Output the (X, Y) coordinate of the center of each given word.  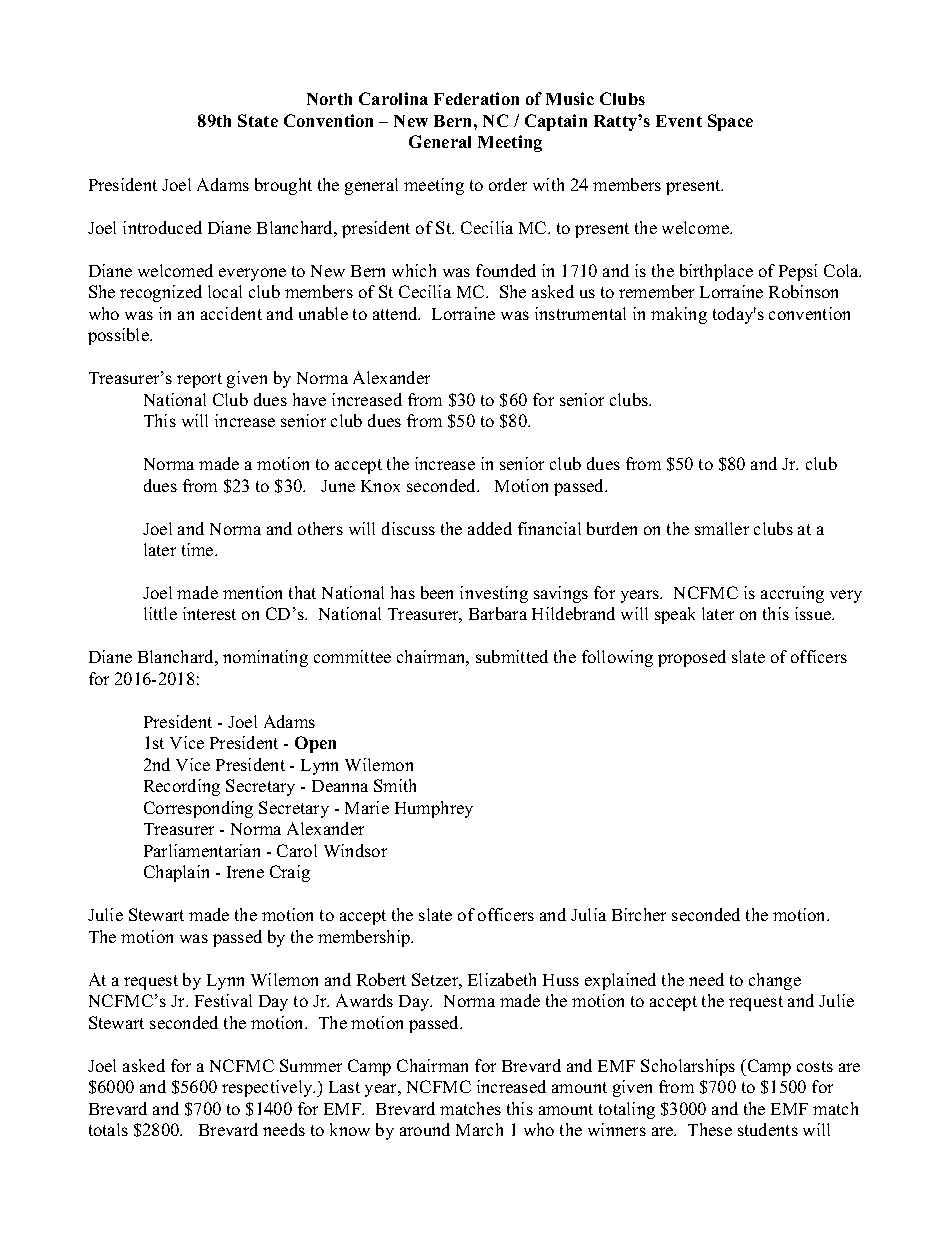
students (768, 1129)
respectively (268, 1088)
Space (730, 122)
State (258, 120)
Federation (476, 98)
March (479, 1129)
